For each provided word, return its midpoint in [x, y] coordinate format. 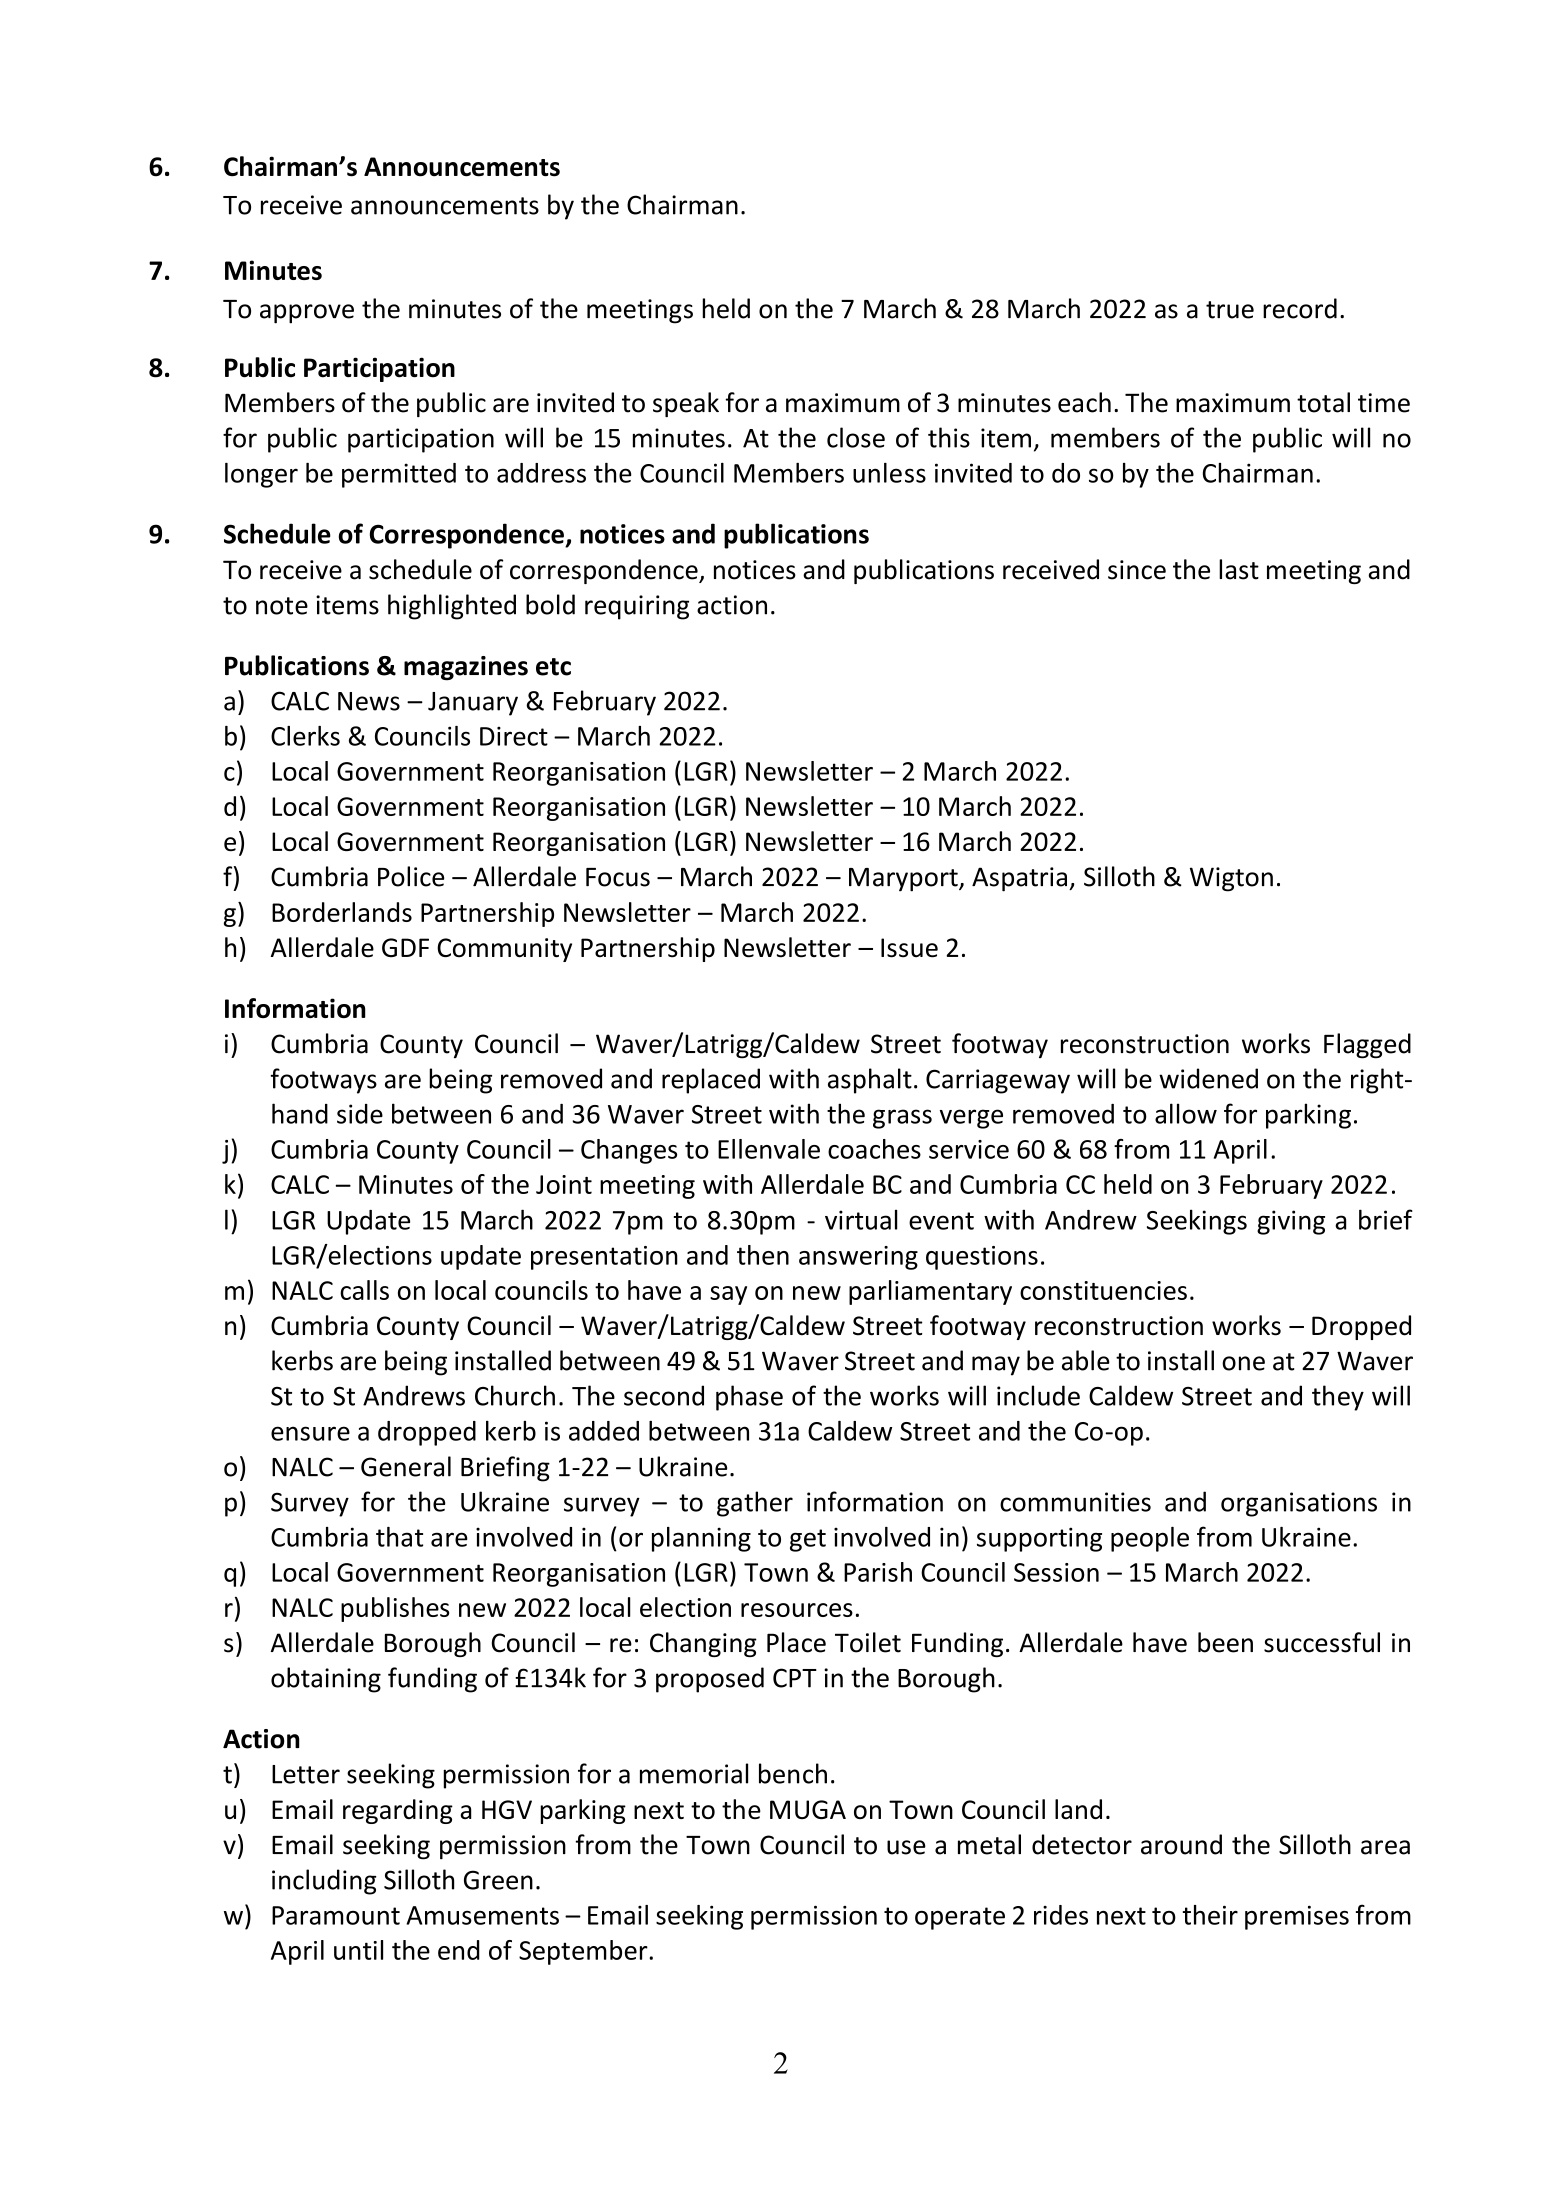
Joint [564, 1184]
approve [307, 314]
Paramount [336, 1915]
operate [960, 1918]
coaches [874, 1149]
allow [1186, 1113]
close [856, 437]
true [1230, 310]
